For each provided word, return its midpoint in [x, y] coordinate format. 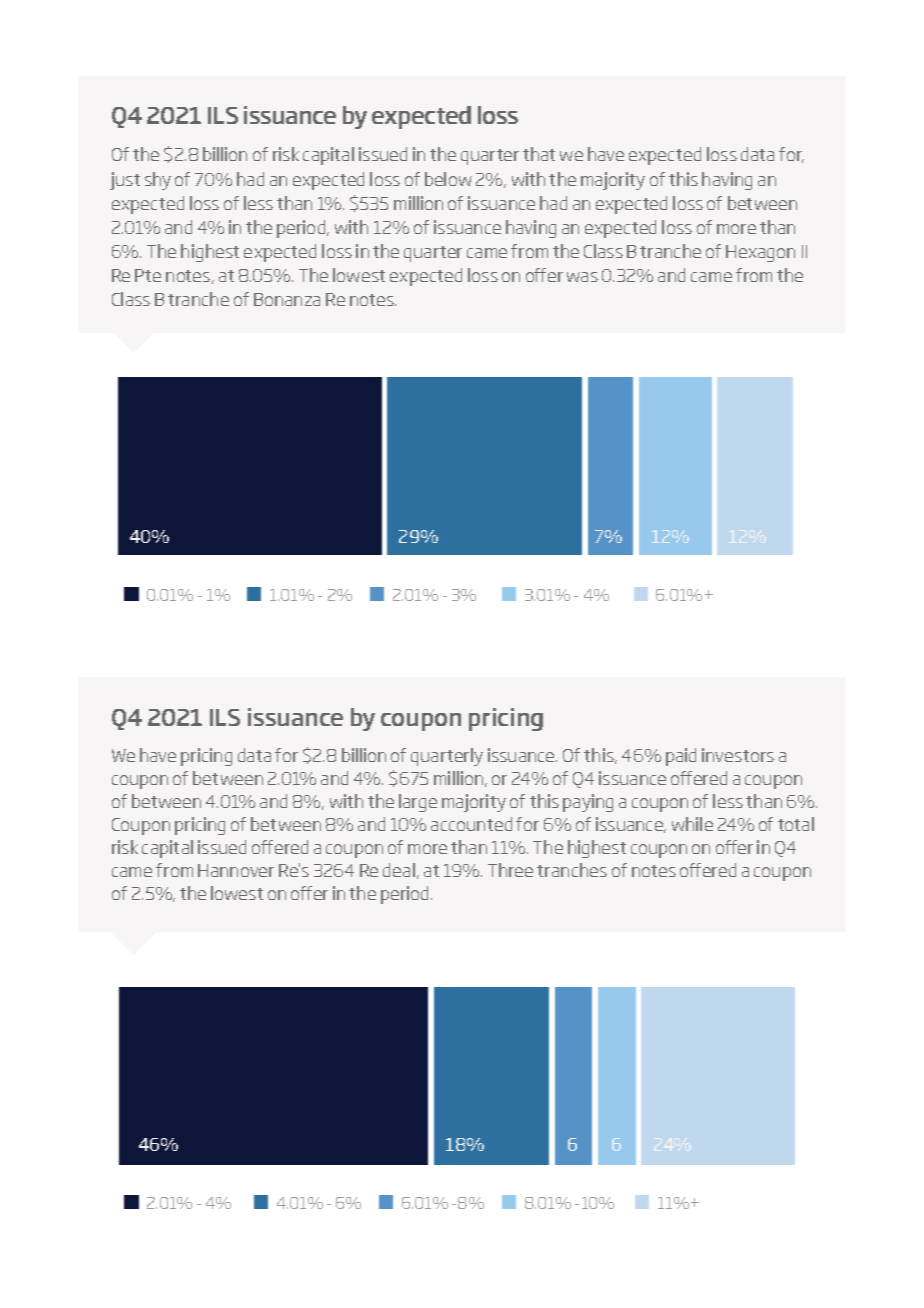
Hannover [236, 870]
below [448, 179]
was [582, 277]
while [692, 824]
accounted [471, 824]
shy [158, 181]
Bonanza [287, 299]
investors [738, 755]
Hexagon [760, 253]
